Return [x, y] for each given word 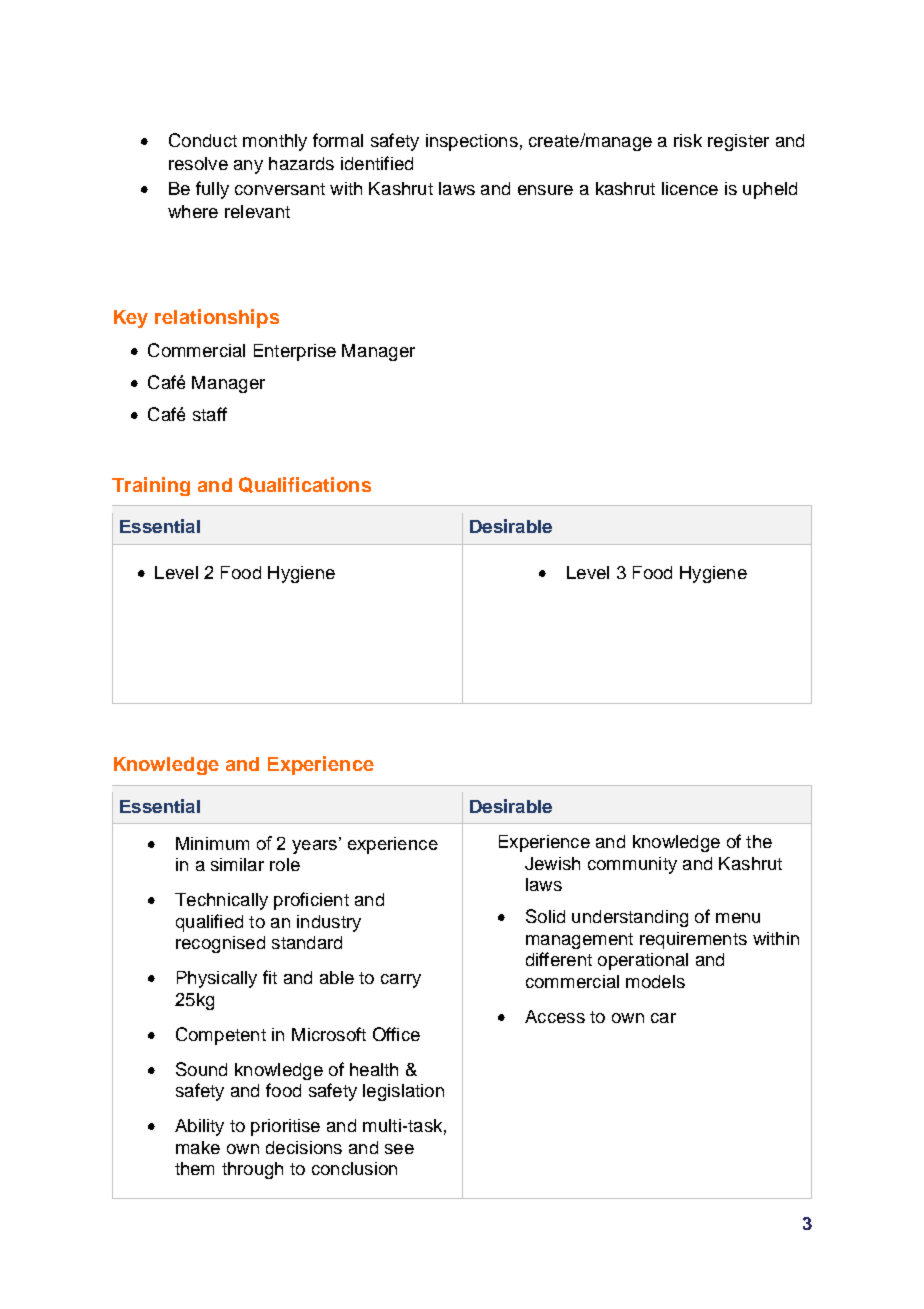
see [399, 1149]
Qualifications [305, 485]
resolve [198, 163]
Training [151, 486]
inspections [472, 142]
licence [690, 188]
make [198, 1147]
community [632, 865]
